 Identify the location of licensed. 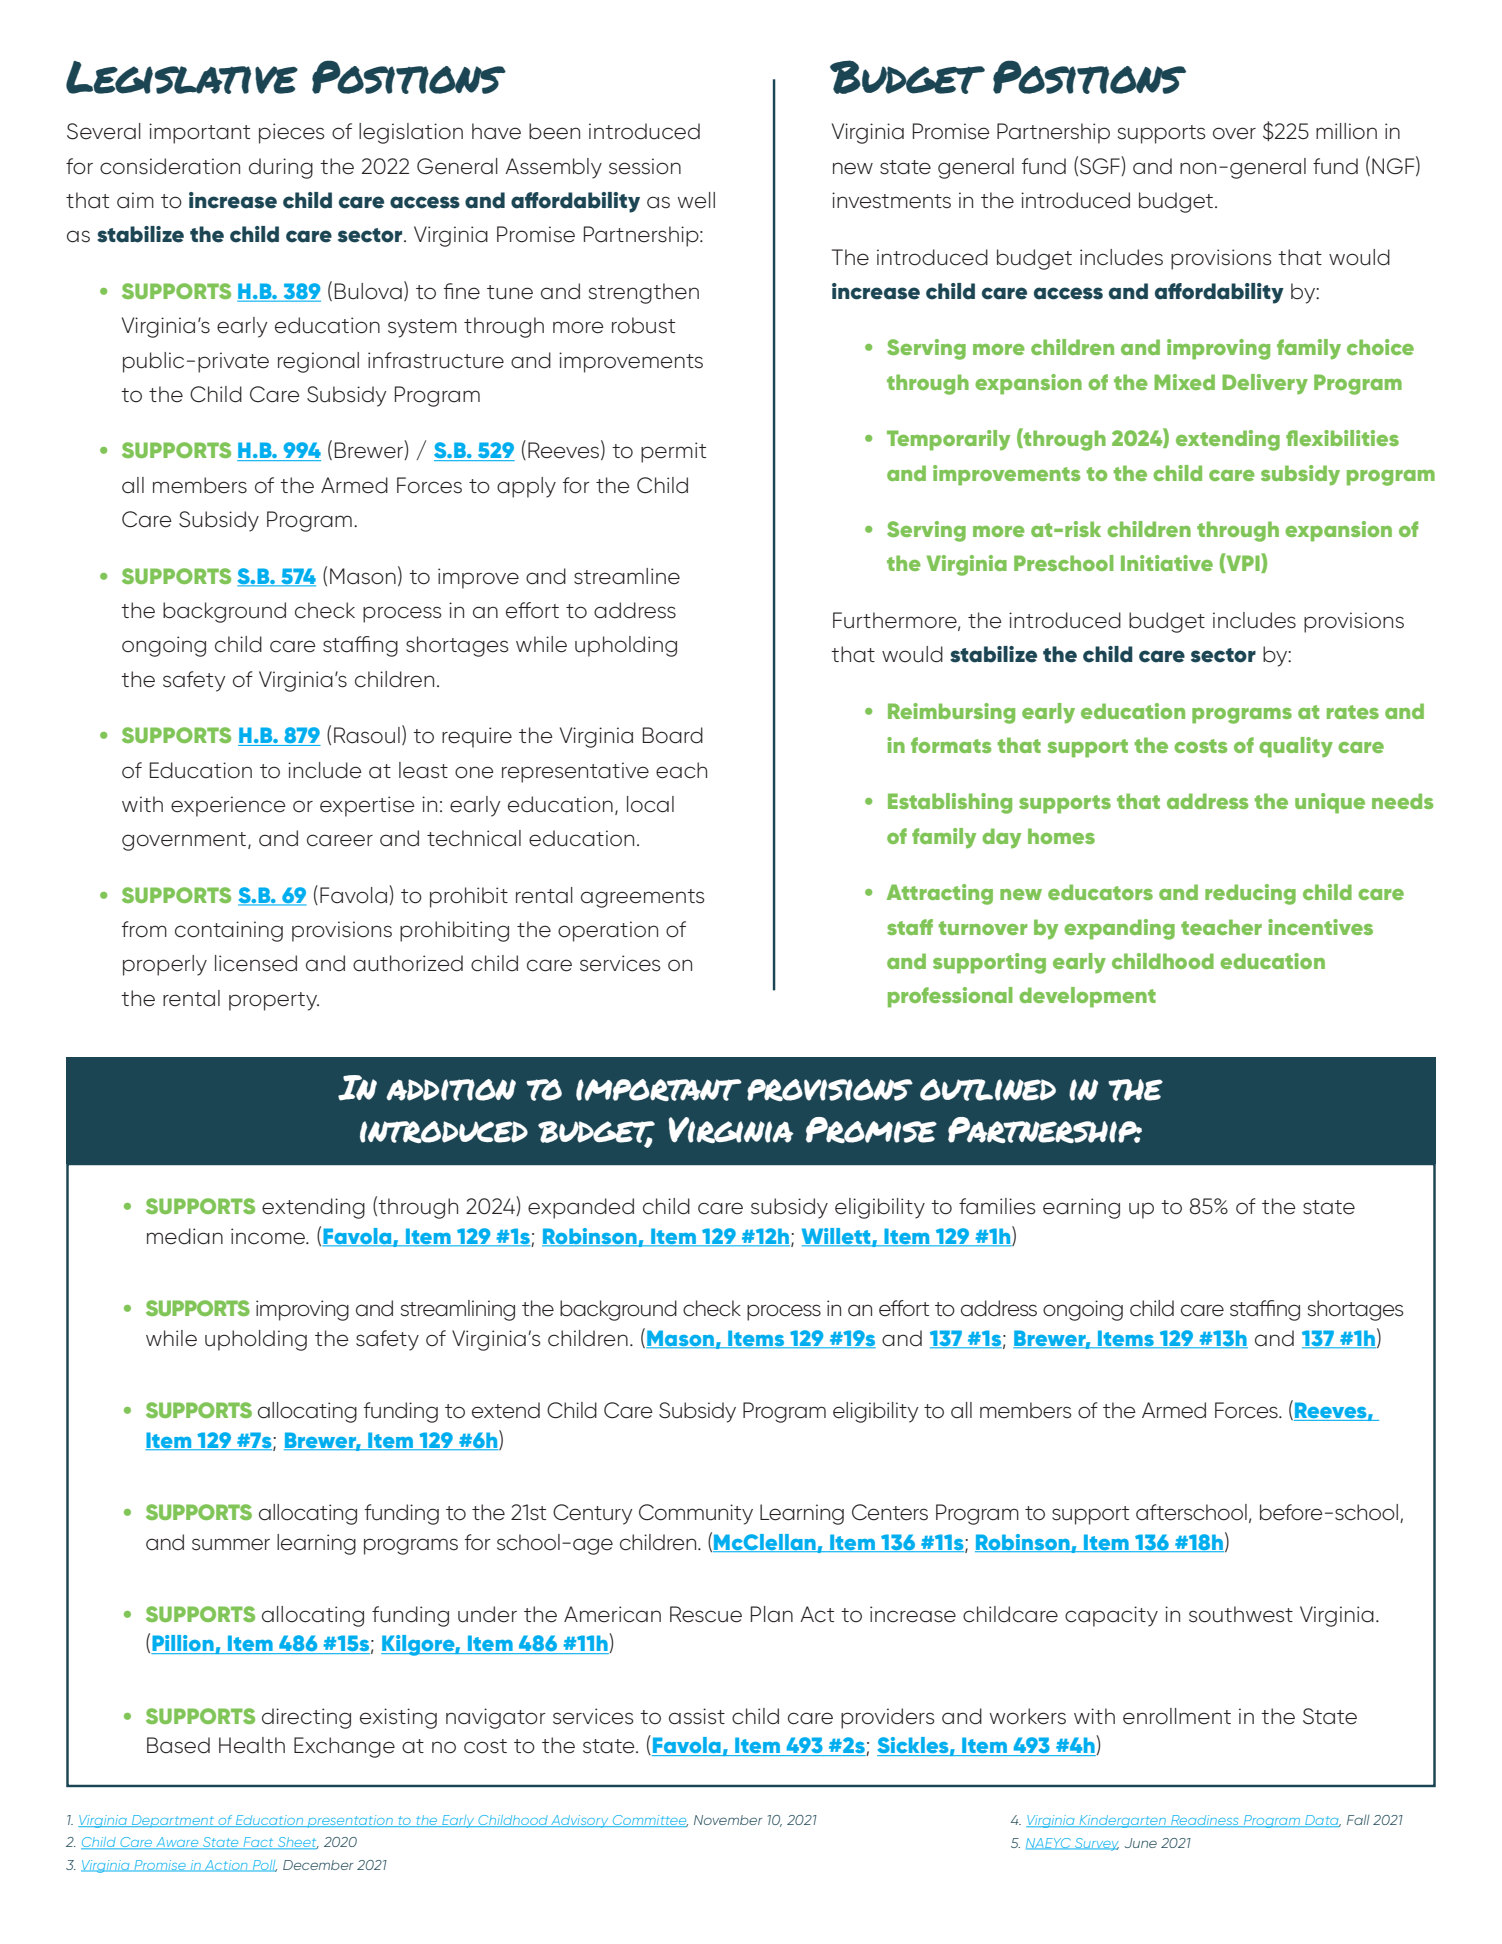
(256, 963).
